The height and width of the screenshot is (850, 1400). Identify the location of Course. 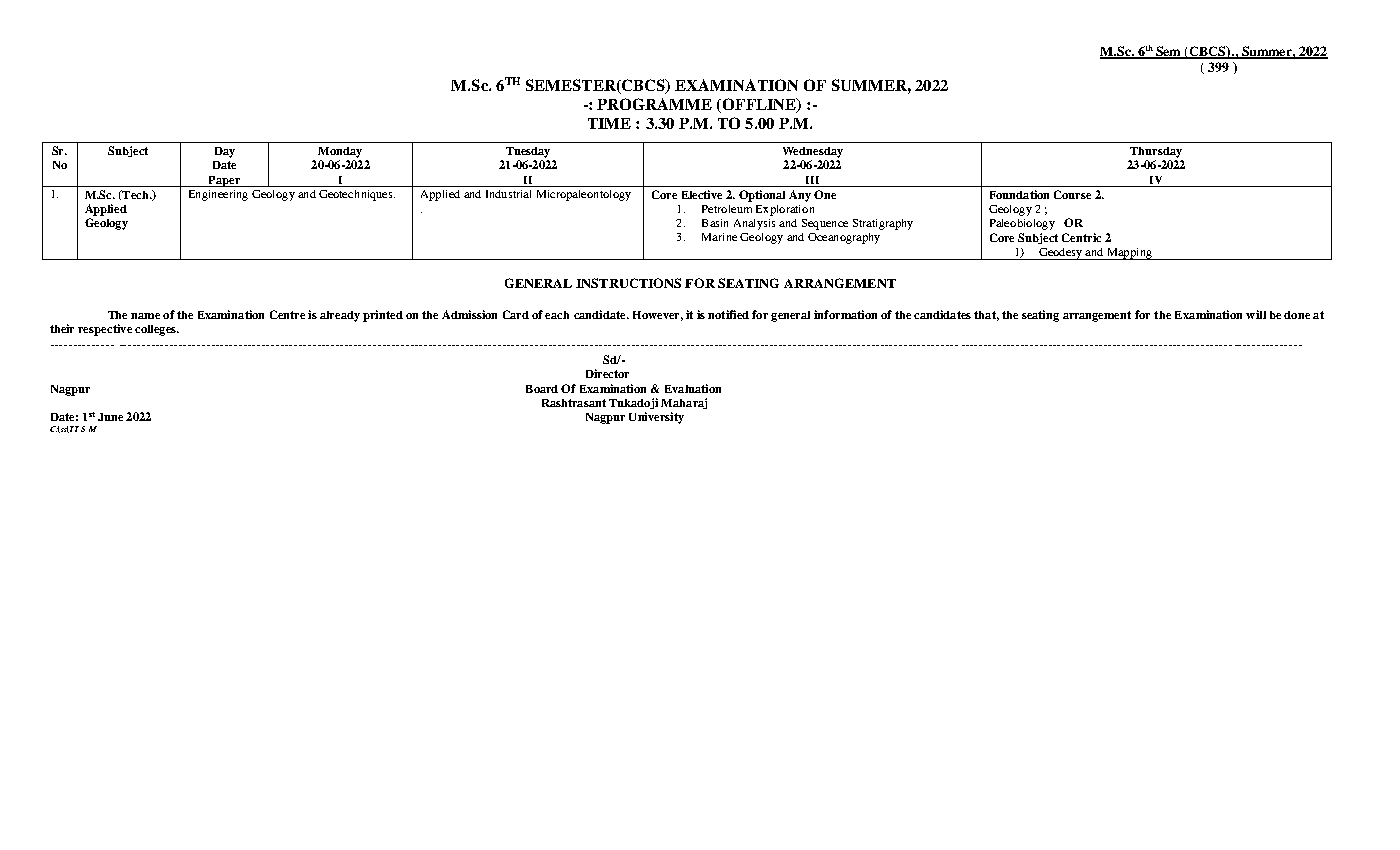
(1072, 194).
